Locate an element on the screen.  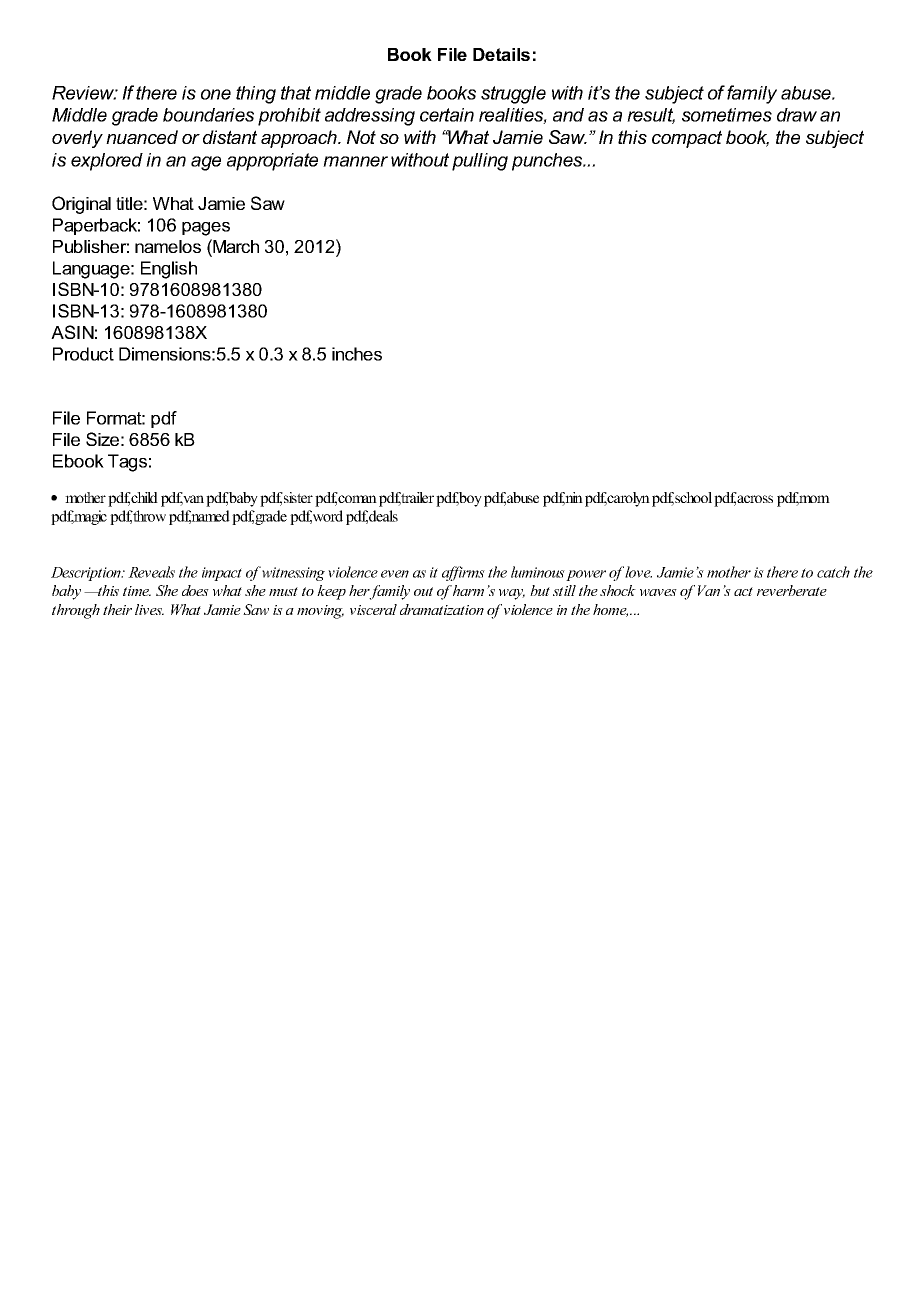
dramatization is located at coordinates (442, 609).
